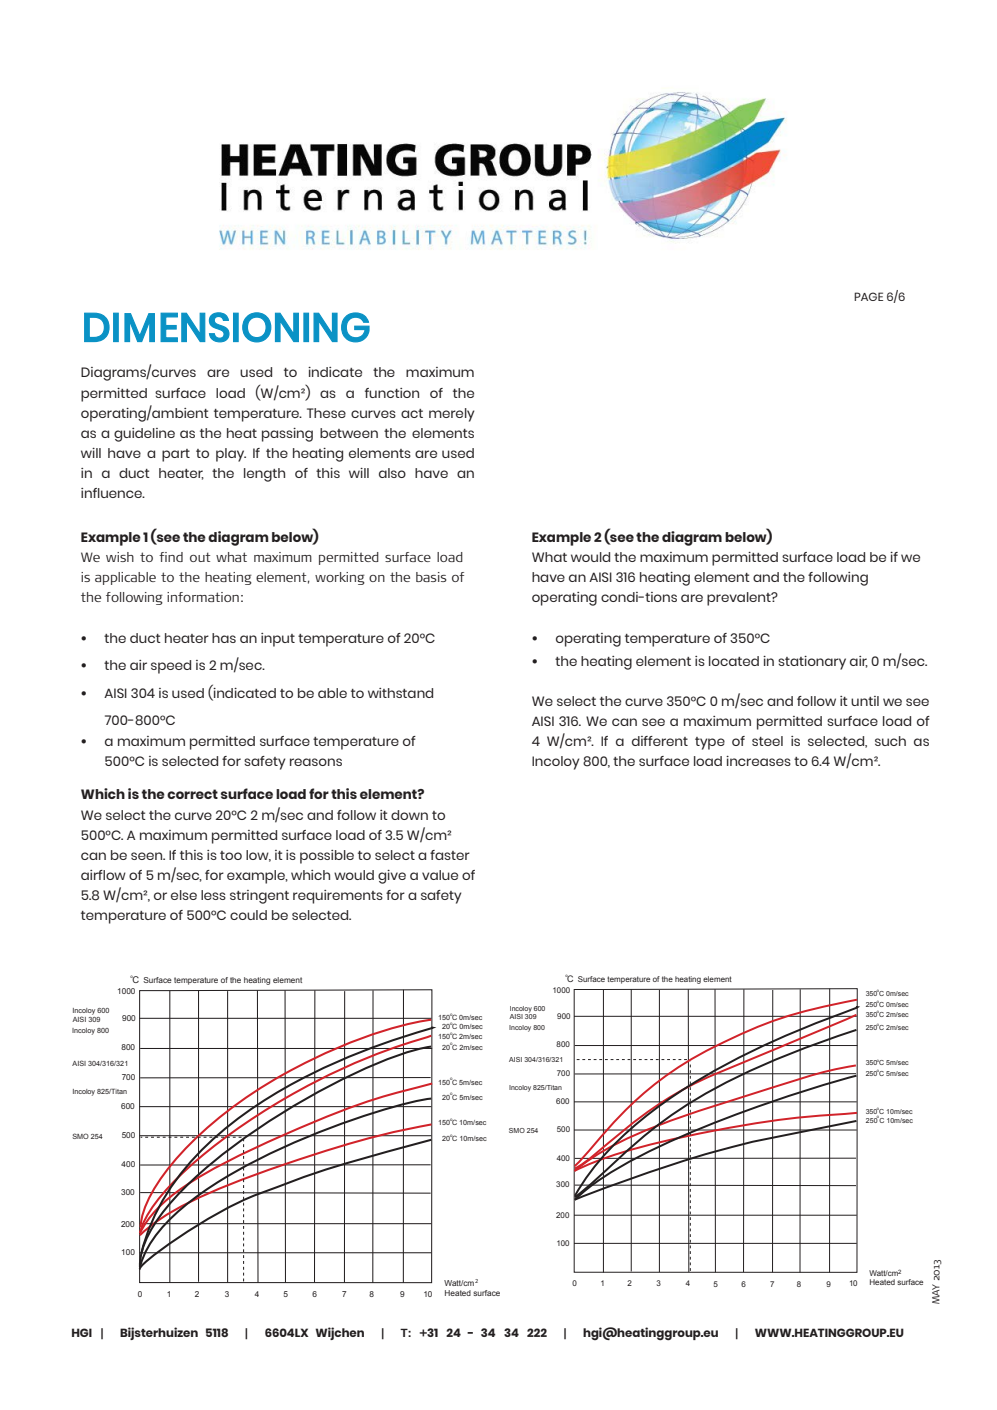 Image resolution: width=997 pixels, height=1410 pixels. I want to click on PAGE, so click(868, 296).
